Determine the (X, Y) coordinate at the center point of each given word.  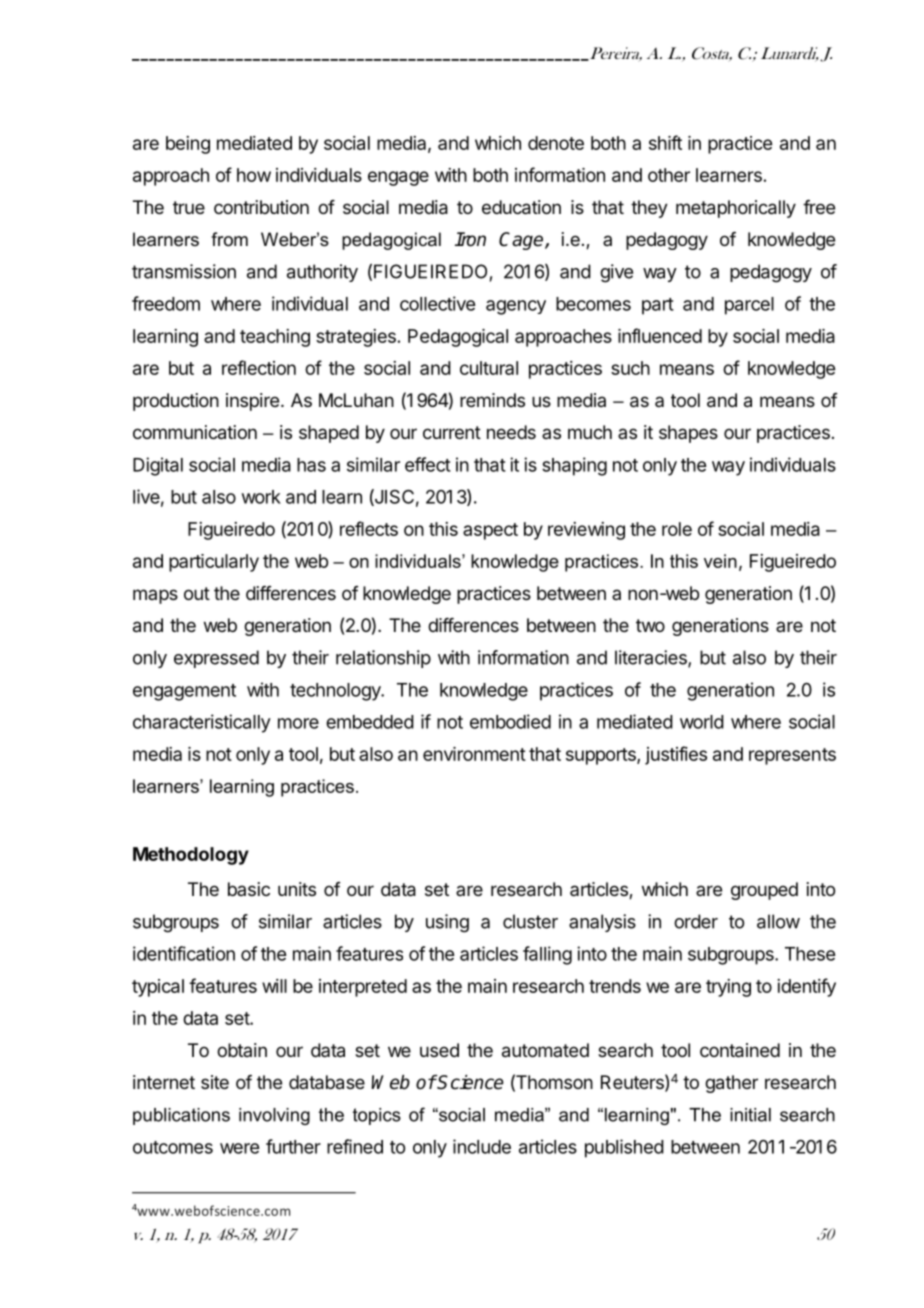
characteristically (202, 723)
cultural (489, 368)
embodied (510, 721)
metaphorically (736, 209)
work (261, 497)
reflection (259, 367)
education (521, 207)
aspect (490, 531)
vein (720, 561)
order (696, 921)
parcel (749, 306)
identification (184, 953)
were (239, 1148)
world (702, 722)
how (254, 175)
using (447, 923)
